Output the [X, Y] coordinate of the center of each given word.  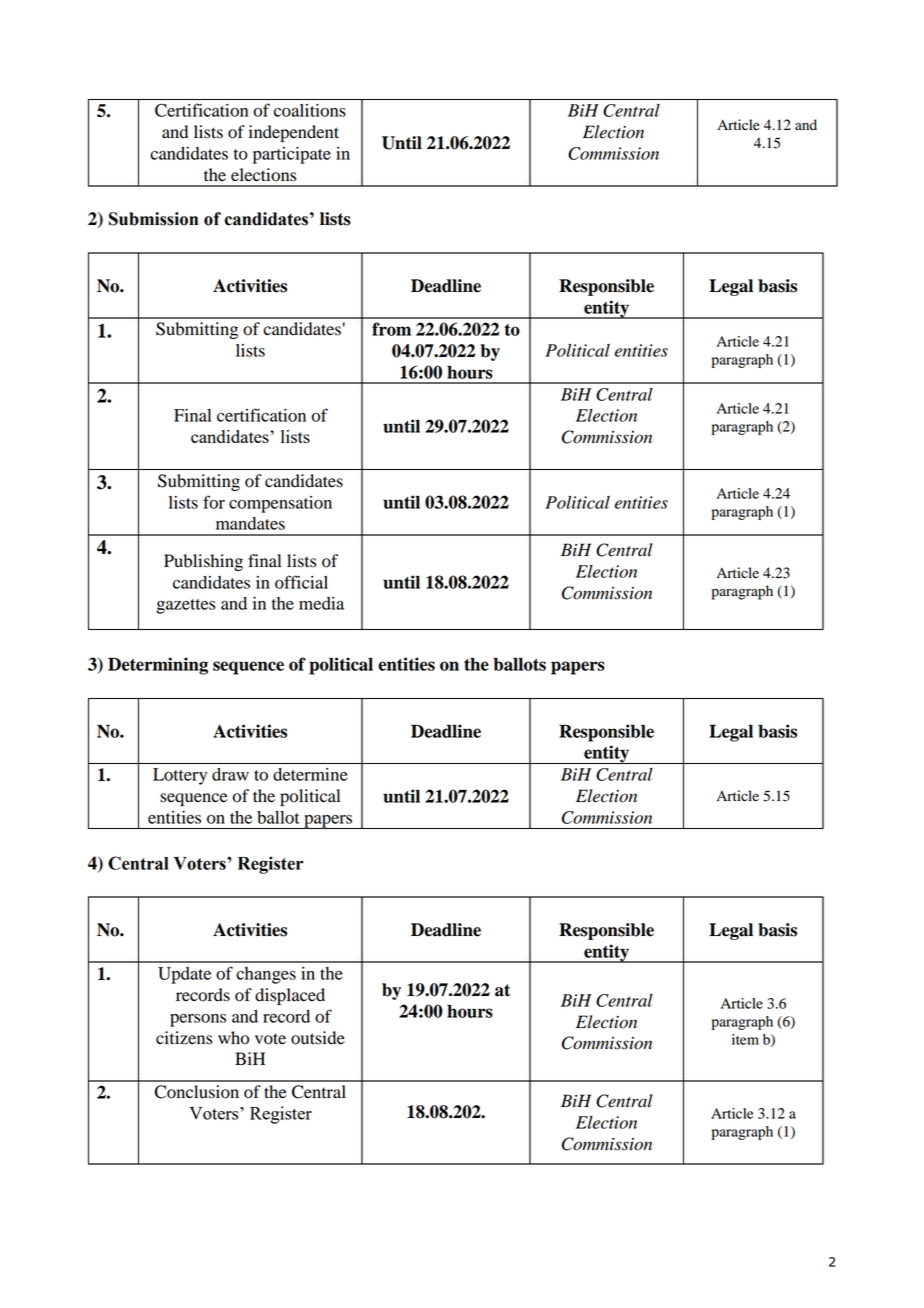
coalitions [310, 110]
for [214, 502]
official [301, 582]
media [321, 603]
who [233, 1038]
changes [266, 975]
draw [230, 774]
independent [294, 133]
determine [310, 774]
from [391, 329]
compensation [280, 504]
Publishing [203, 562]
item [745, 1039]
